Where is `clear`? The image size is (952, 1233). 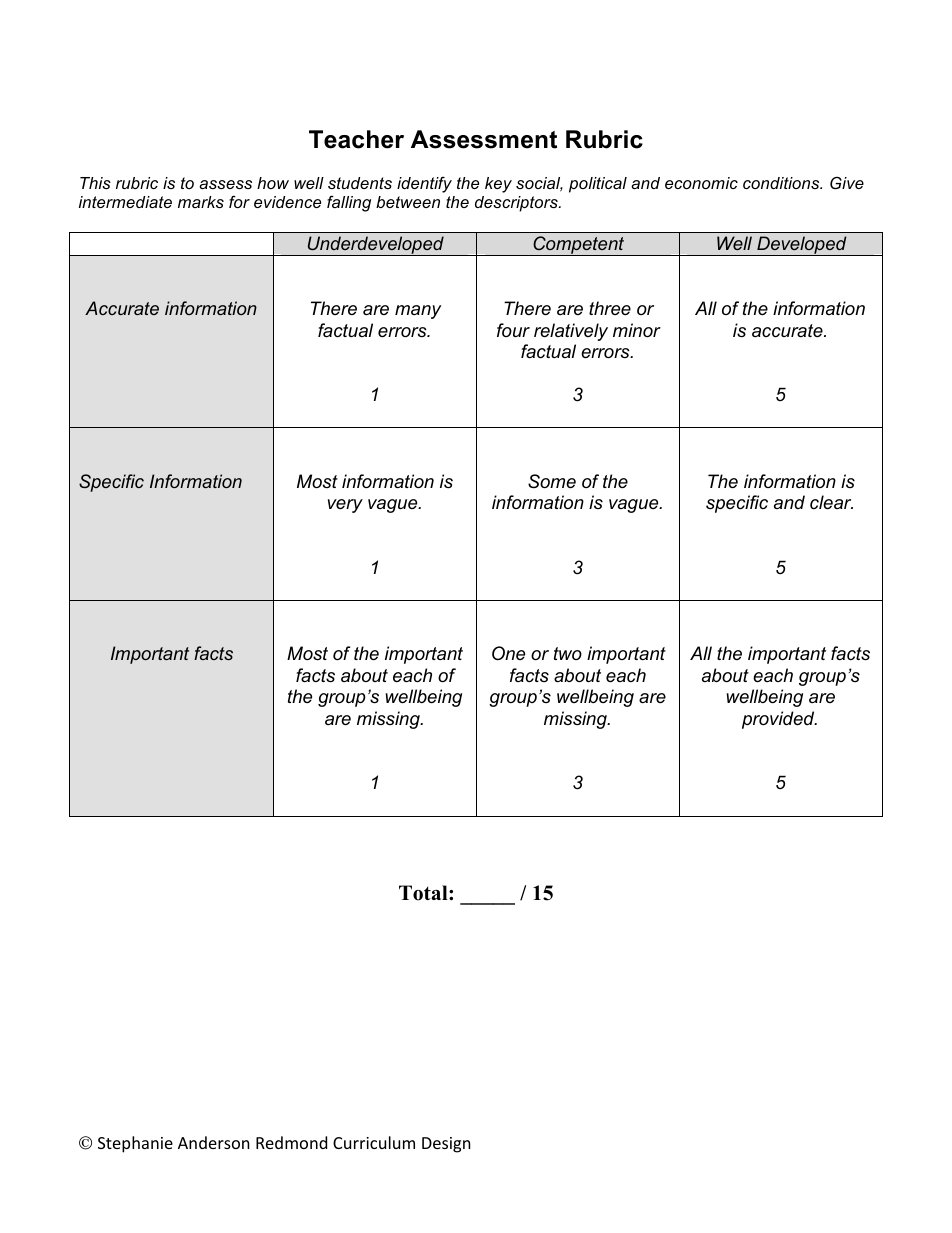
clear is located at coordinates (831, 502).
